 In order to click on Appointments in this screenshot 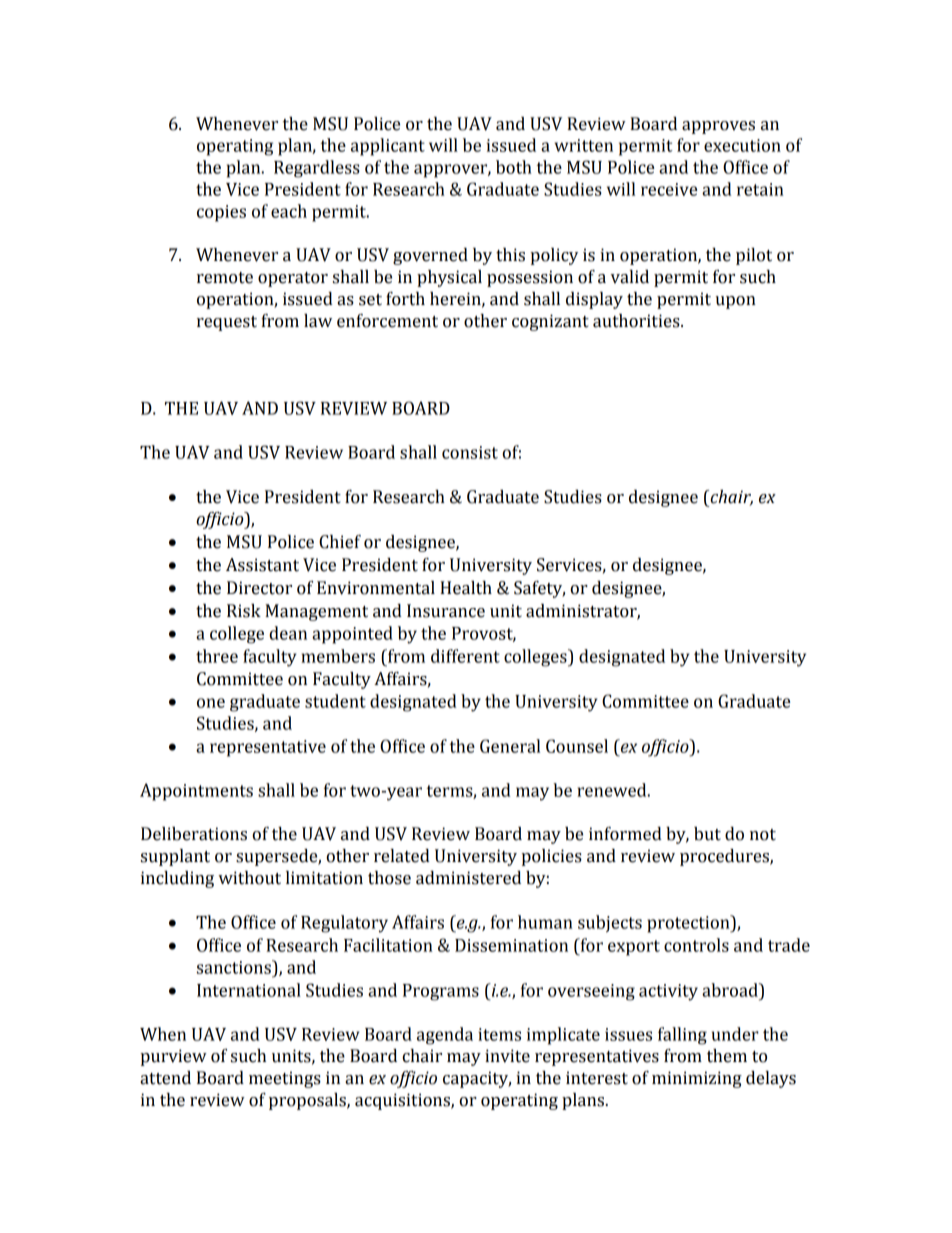, I will do `click(196, 792)`.
